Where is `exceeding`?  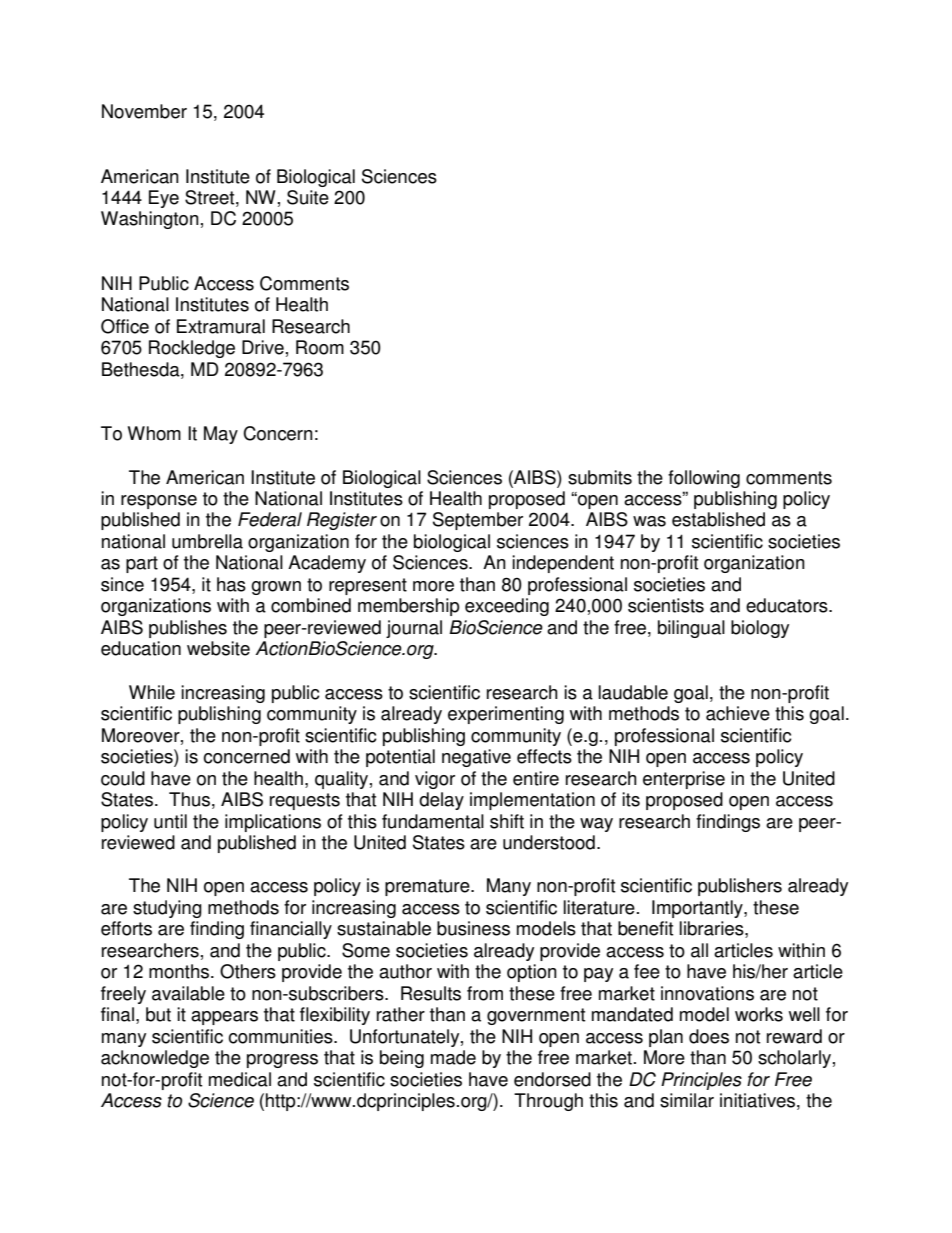 exceeding is located at coordinates (507, 607).
